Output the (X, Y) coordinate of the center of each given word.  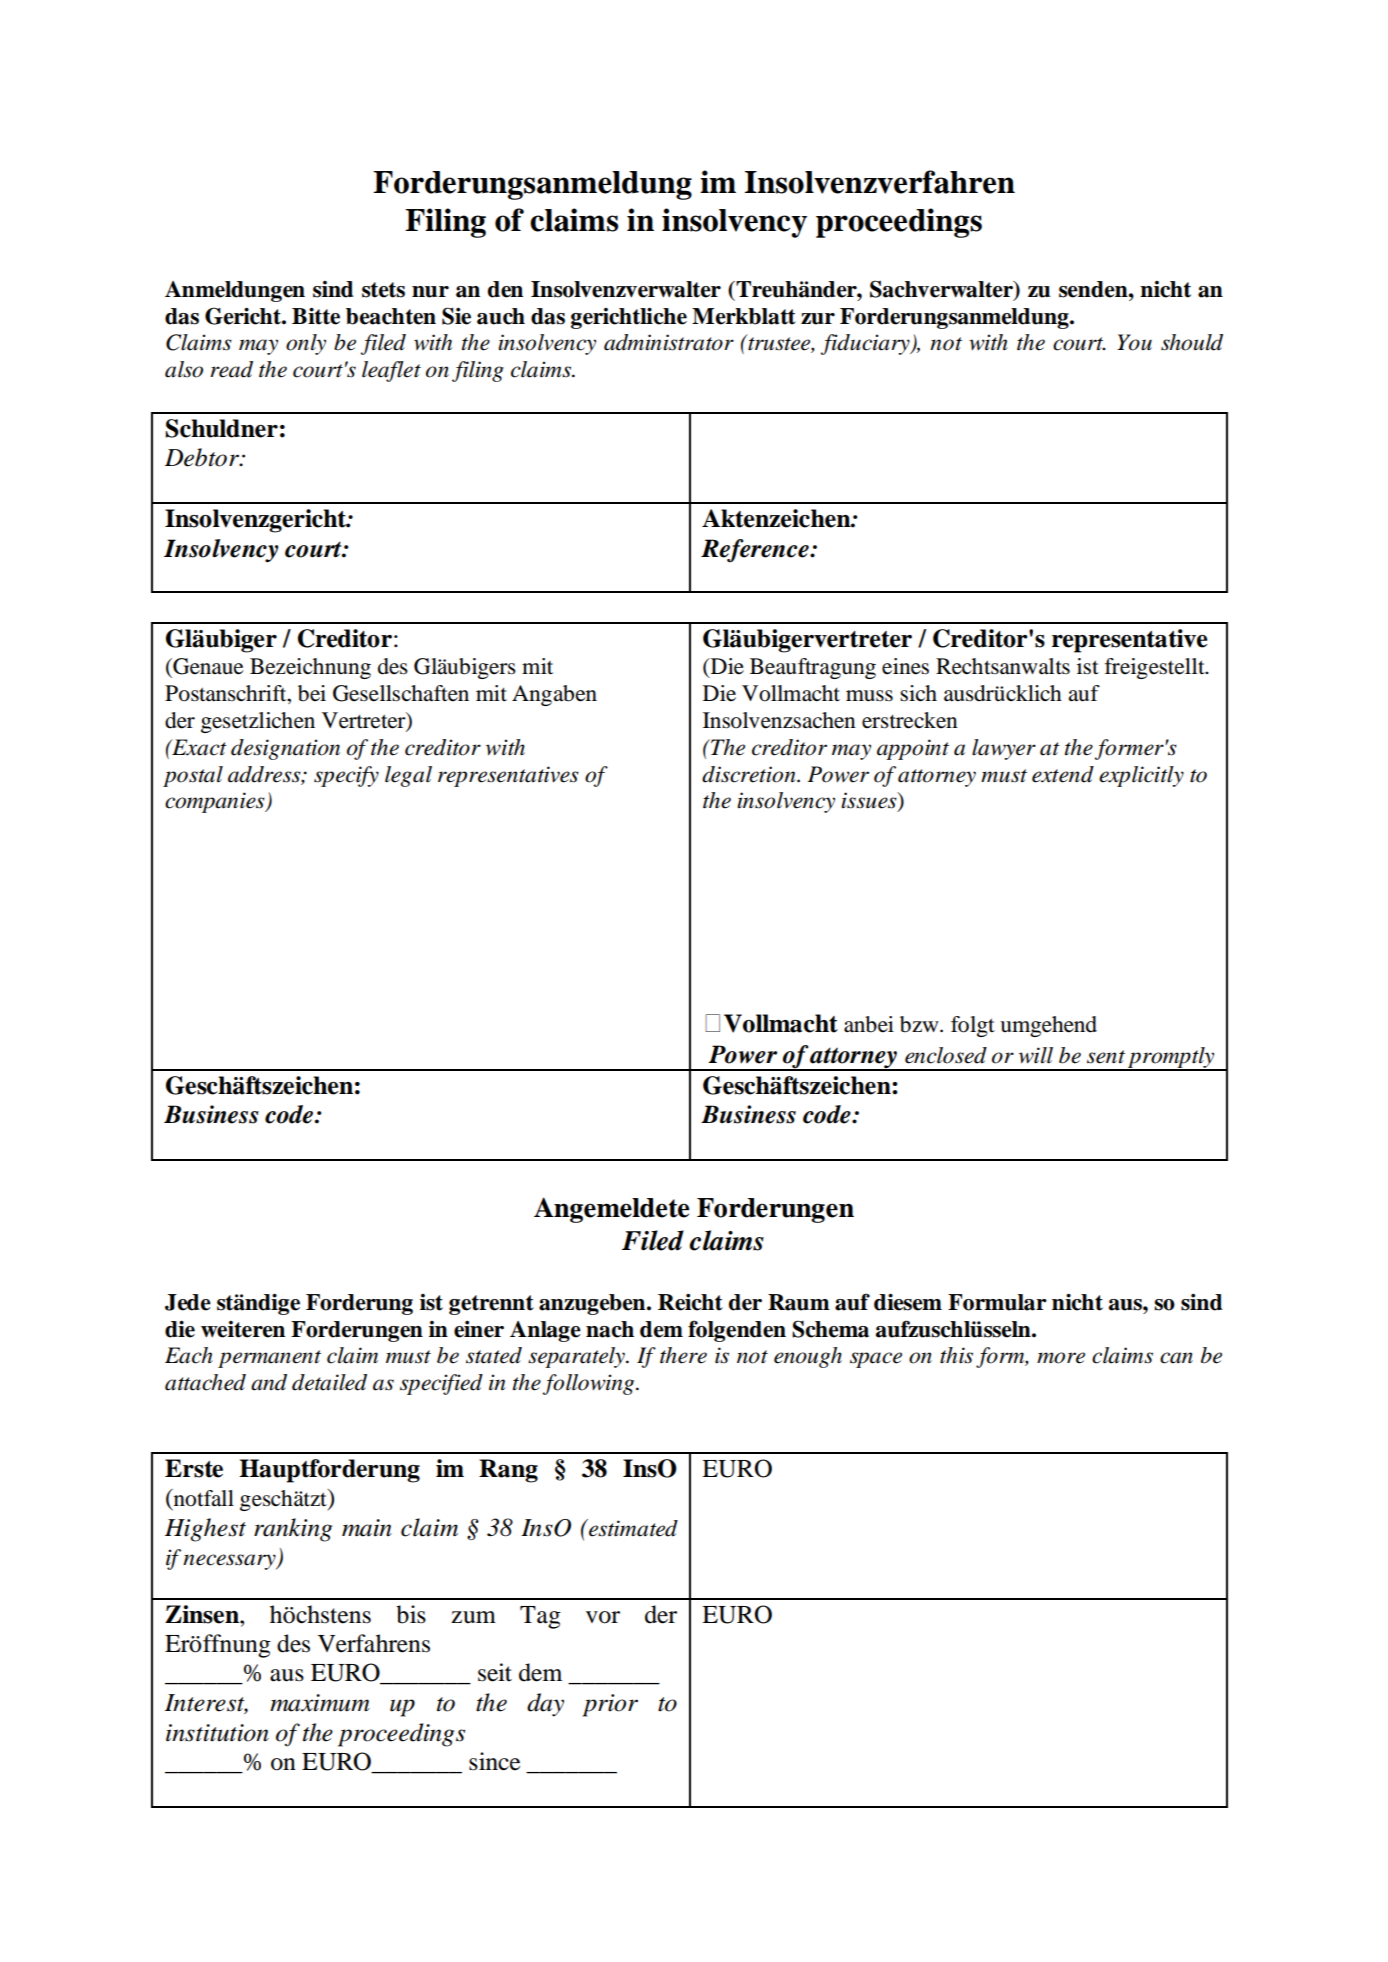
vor (603, 1617)
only (306, 344)
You (1134, 342)
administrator (669, 342)
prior (610, 1705)
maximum (320, 1703)
